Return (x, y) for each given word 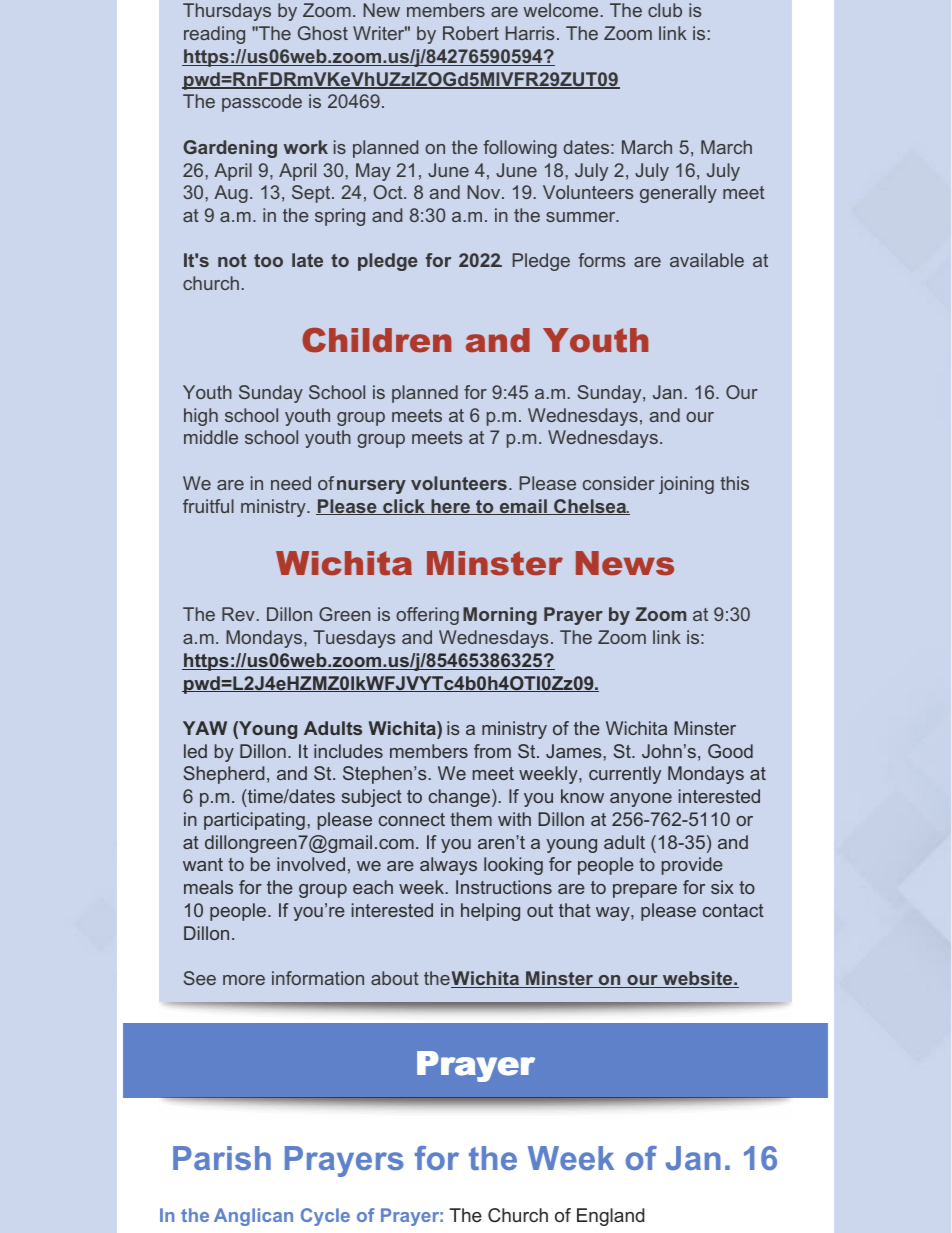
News (625, 563)
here (450, 507)
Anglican (253, 1217)
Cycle (325, 1217)
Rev (238, 614)
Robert (471, 33)
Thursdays (227, 12)
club (665, 10)
